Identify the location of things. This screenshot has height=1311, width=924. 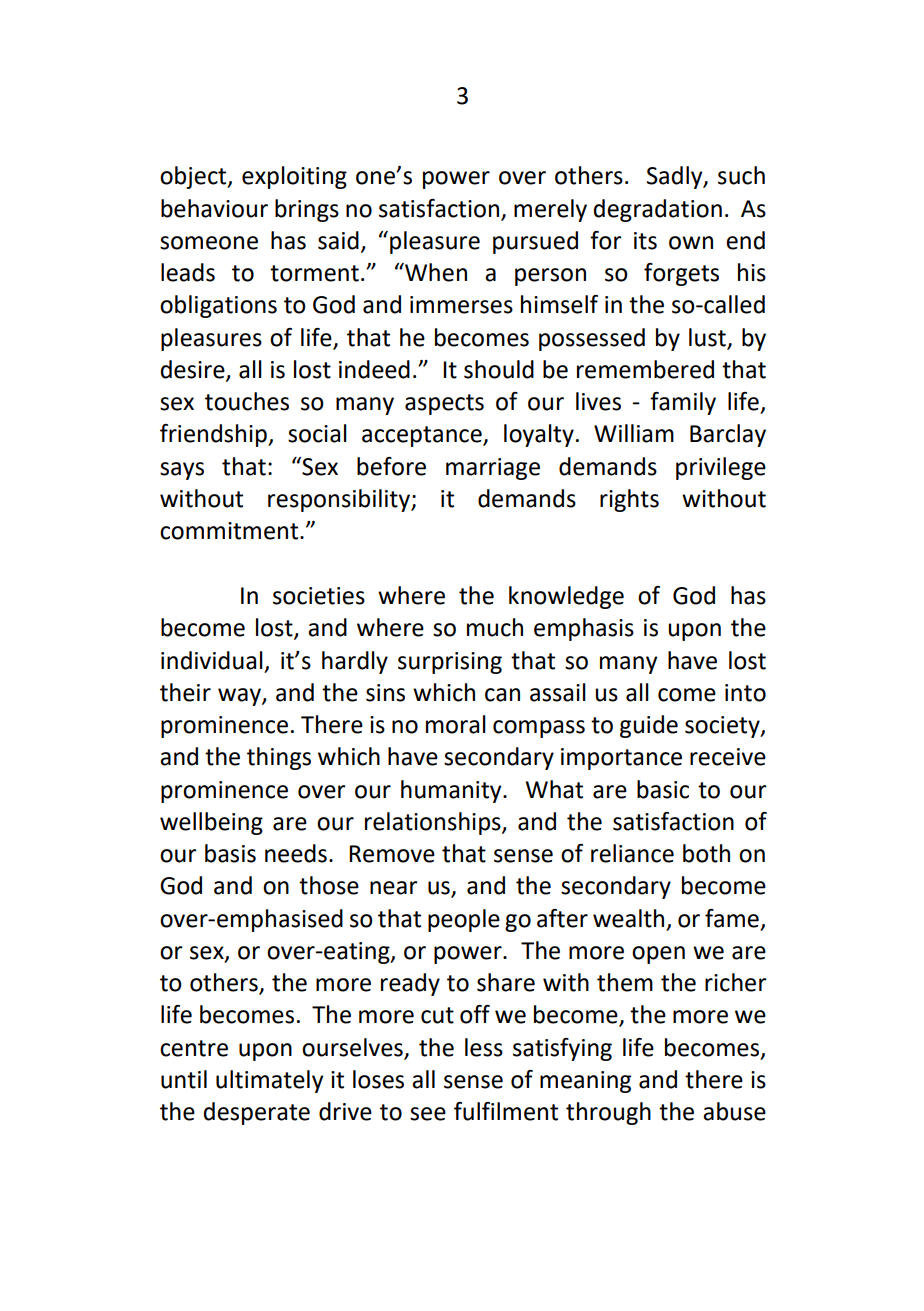
(279, 758).
